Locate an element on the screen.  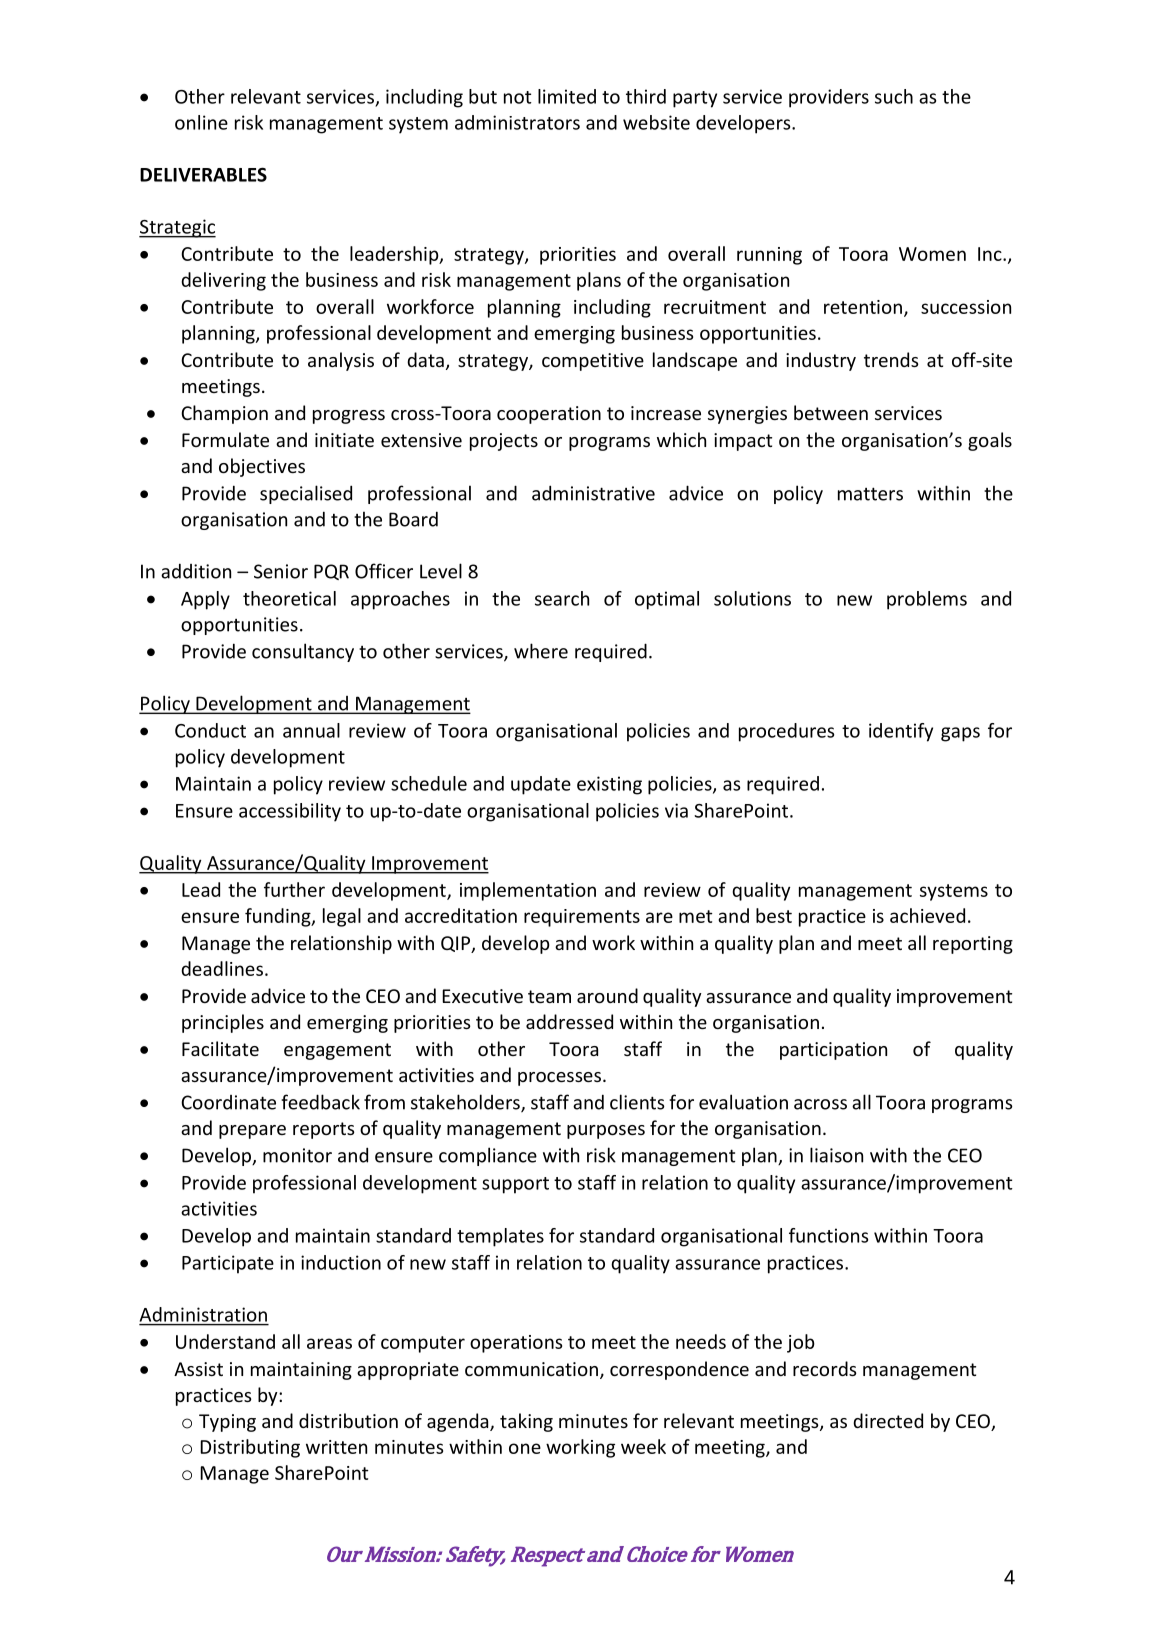
identify is located at coordinates (901, 732).
